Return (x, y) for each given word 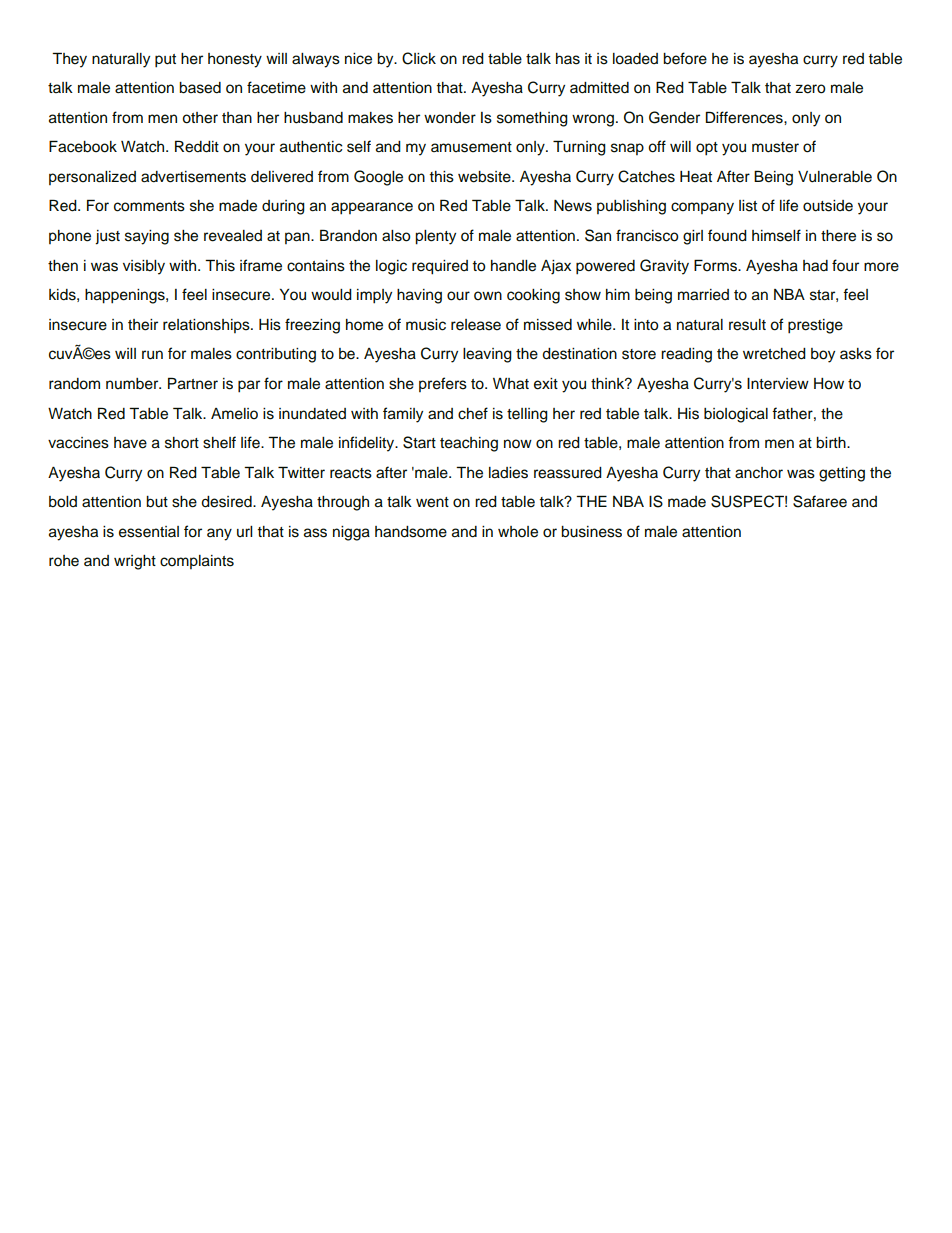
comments (149, 206)
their (143, 325)
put (165, 61)
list (748, 206)
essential (149, 532)
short (182, 443)
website (485, 177)
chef (473, 413)
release (476, 325)
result (747, 325)
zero (810, 89)
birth (832, 443)
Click (419, 58)
